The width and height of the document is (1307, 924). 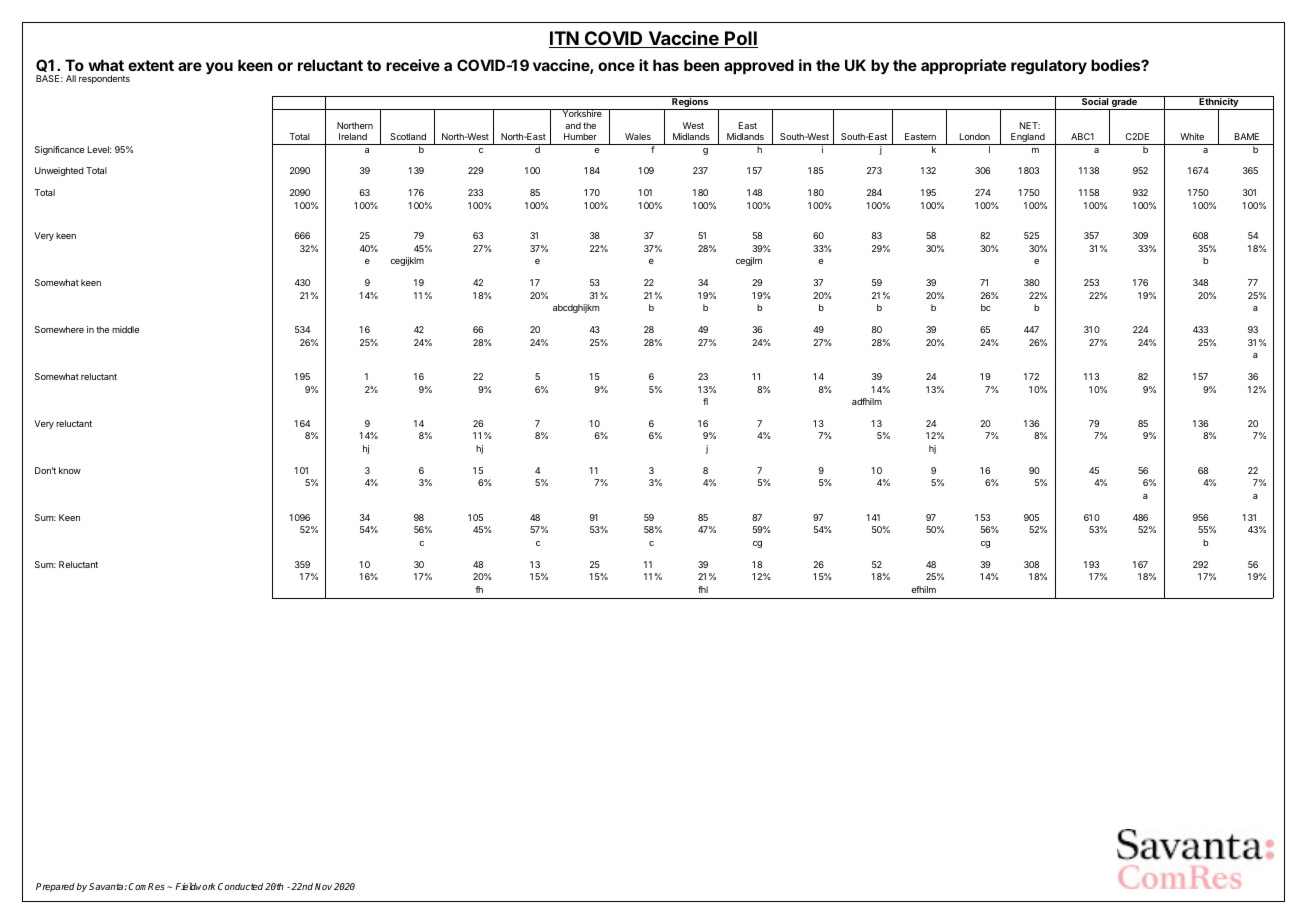 What do you see at coordinates (195, 886) in the document?
I see `Fieldwork` at bounding box center [195, 886].
